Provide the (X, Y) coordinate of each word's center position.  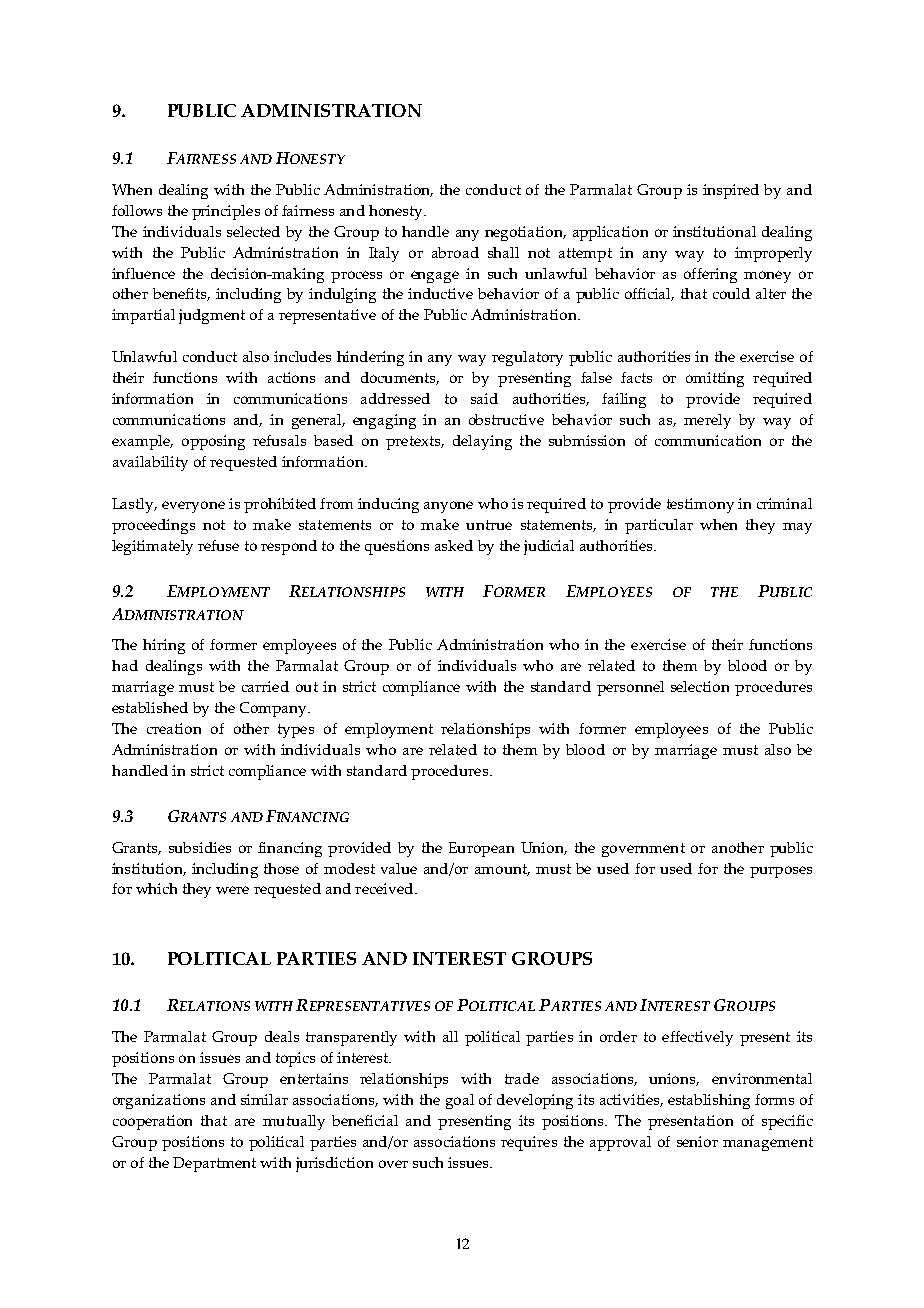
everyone (193, 507)
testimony (700, 505)
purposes (781, 872)
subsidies (200, 847)
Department (214, 1164)
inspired (731, 191)
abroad (455, 252)
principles (226, 212)
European (481, 849)
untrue (489, 525)
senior (697, 1141)
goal (460, 1101)
